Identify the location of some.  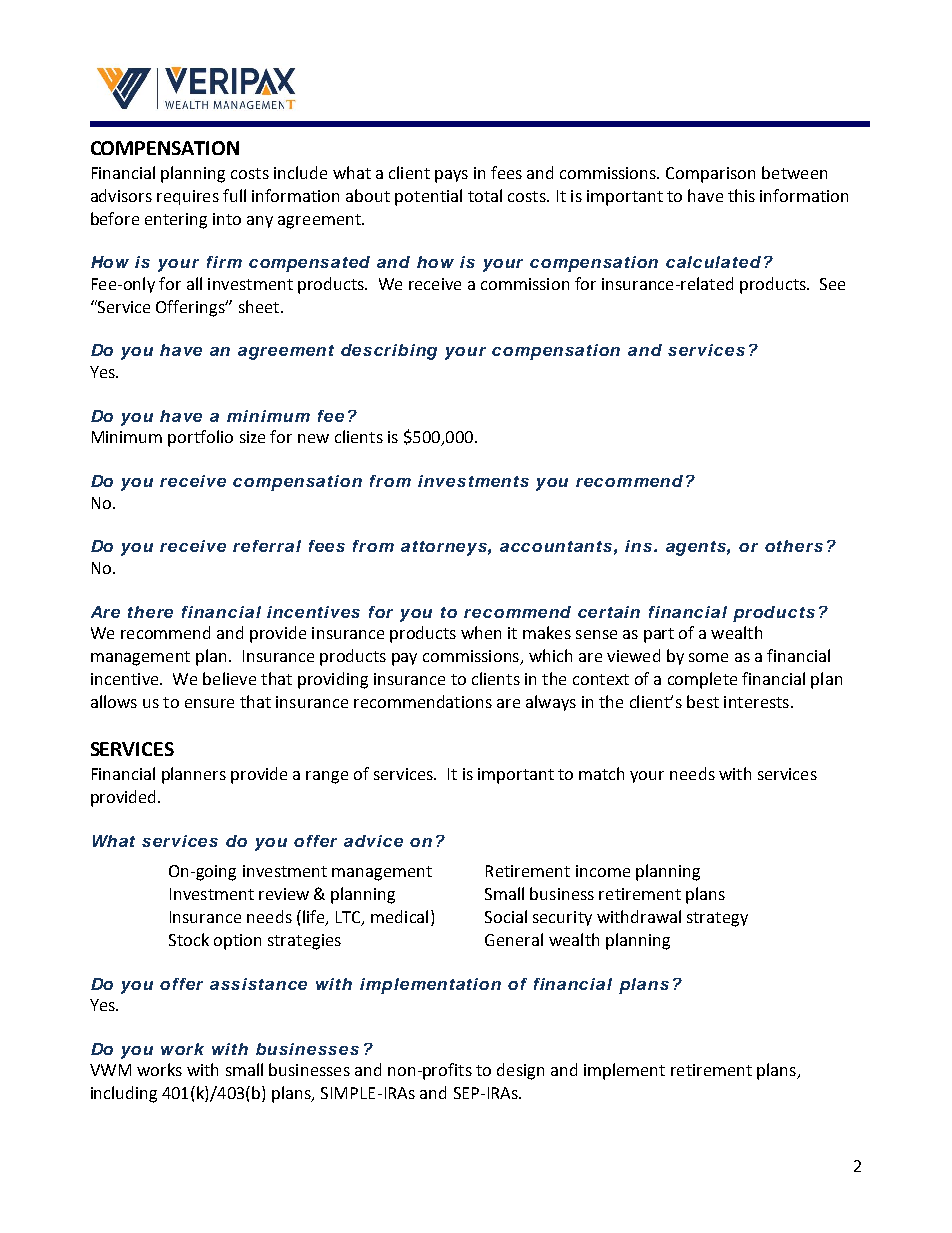
(708, 657).
